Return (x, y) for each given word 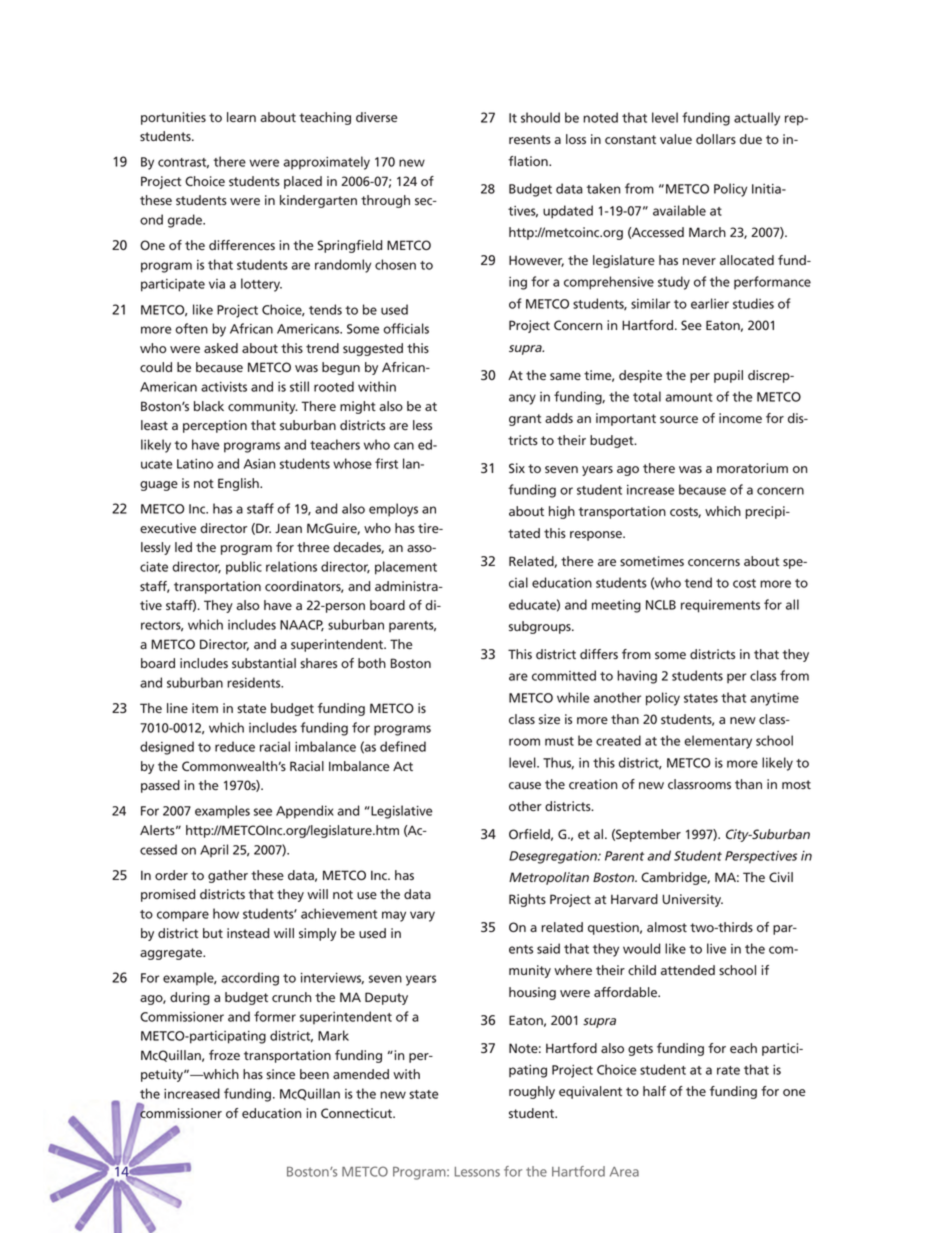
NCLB (661, 605)
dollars (716, 139)
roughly (532, 1092)
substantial (264, 663)
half (654, 1091)
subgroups (541, 627)
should (540, 117)
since (280, 1074)
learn (241, 117)
